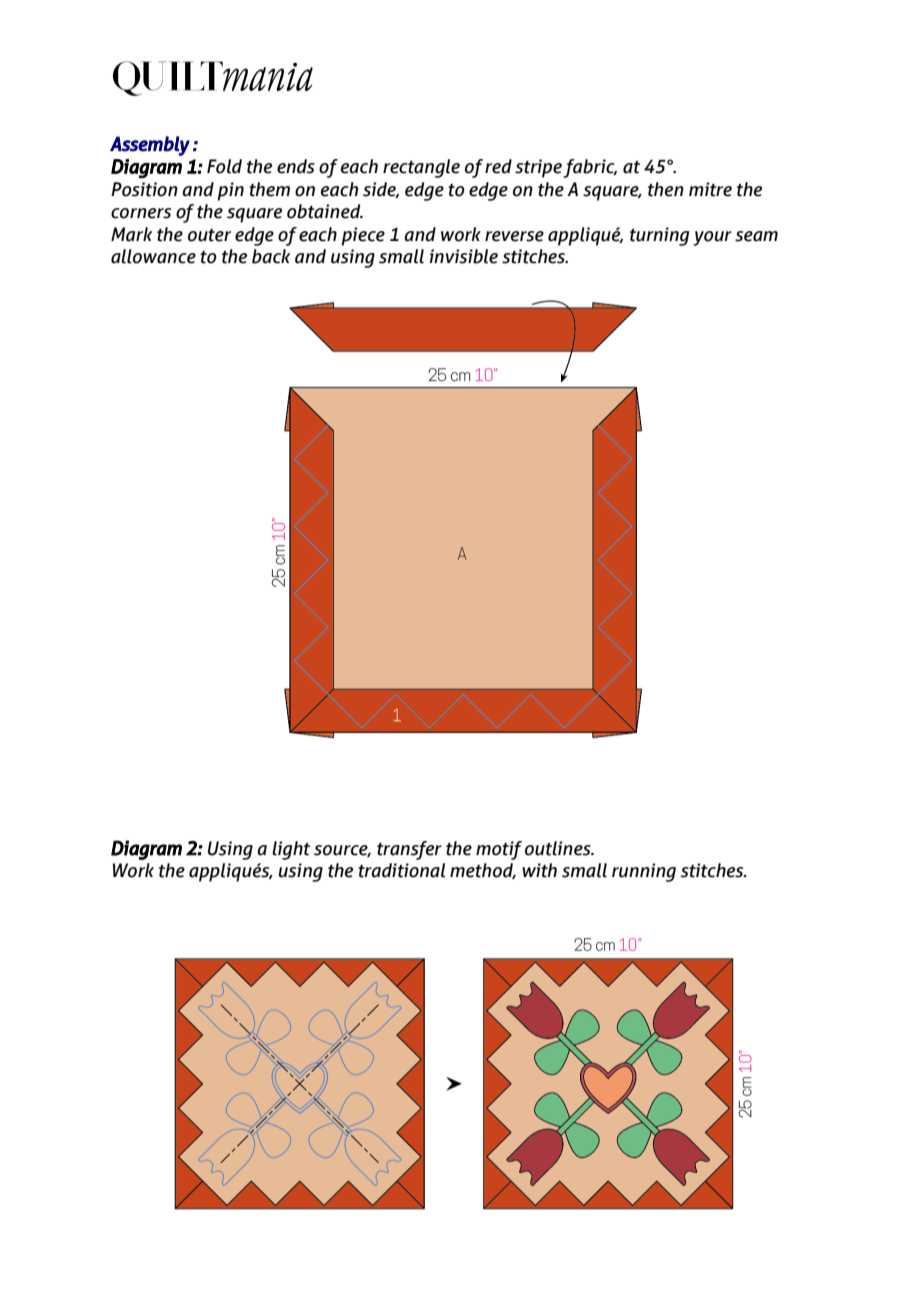  I want to click on light, so click(291, 850).
